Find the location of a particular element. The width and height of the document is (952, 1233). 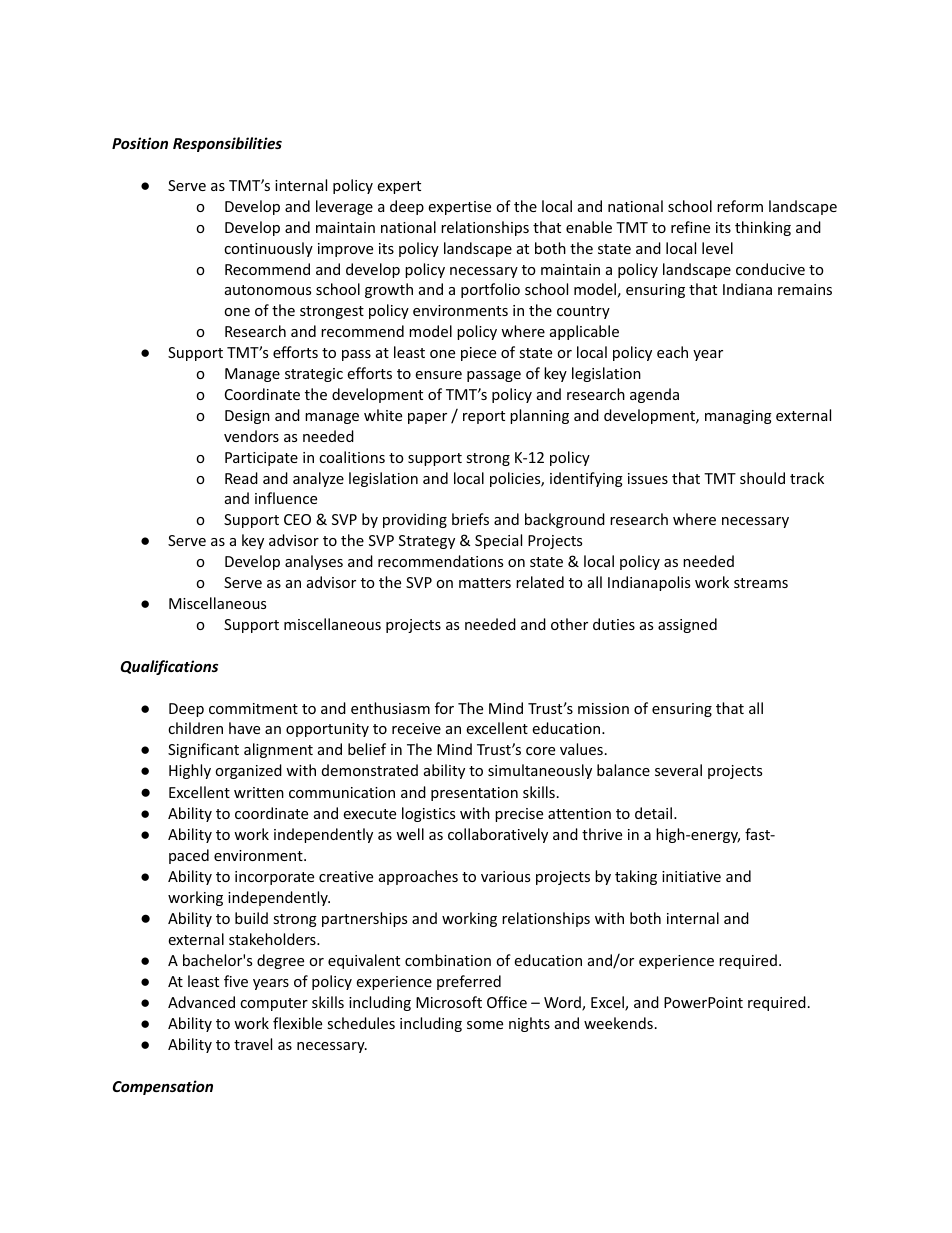

Responsibilities is located at coordinates (227, 144).
